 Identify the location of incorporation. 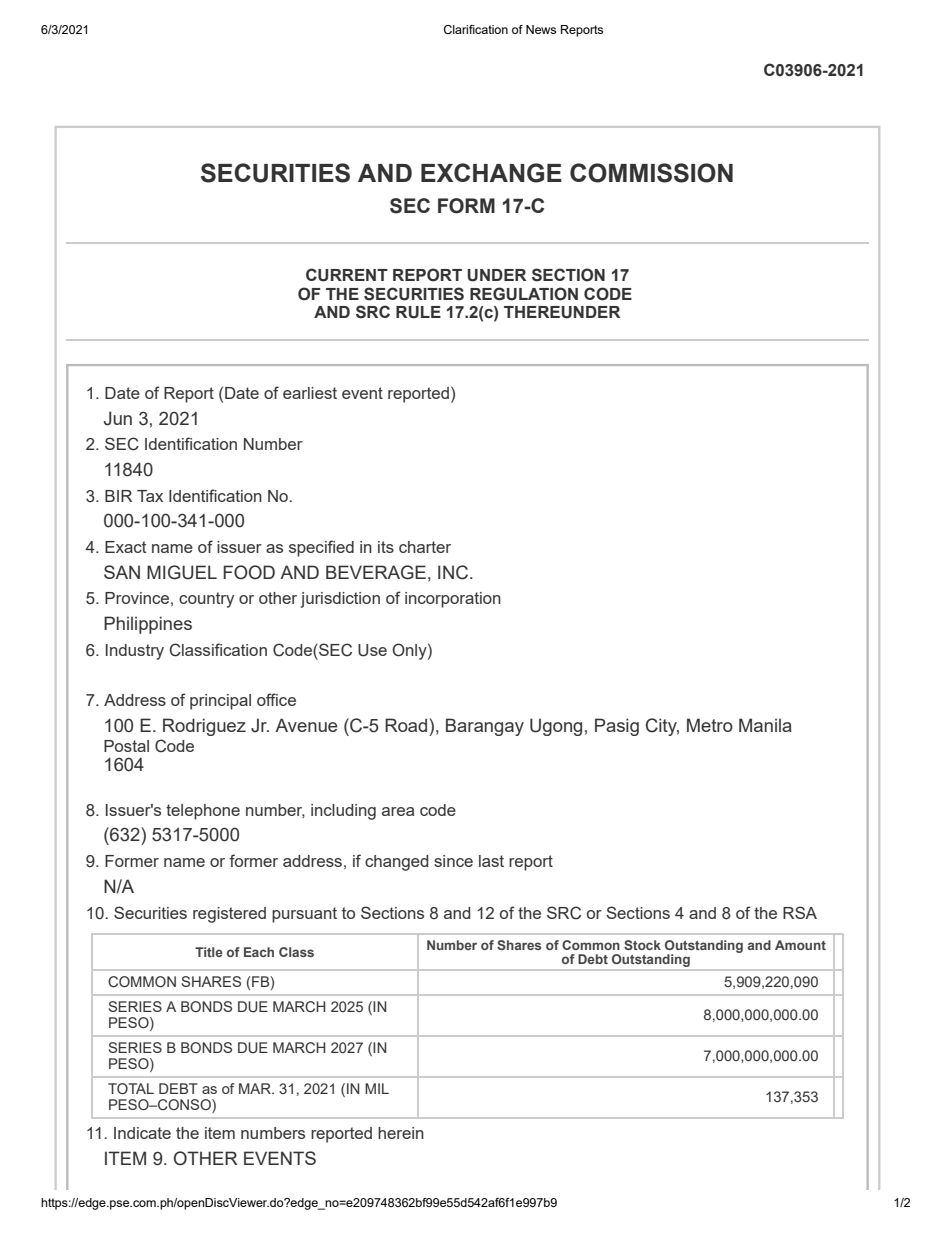
(453, 600).
